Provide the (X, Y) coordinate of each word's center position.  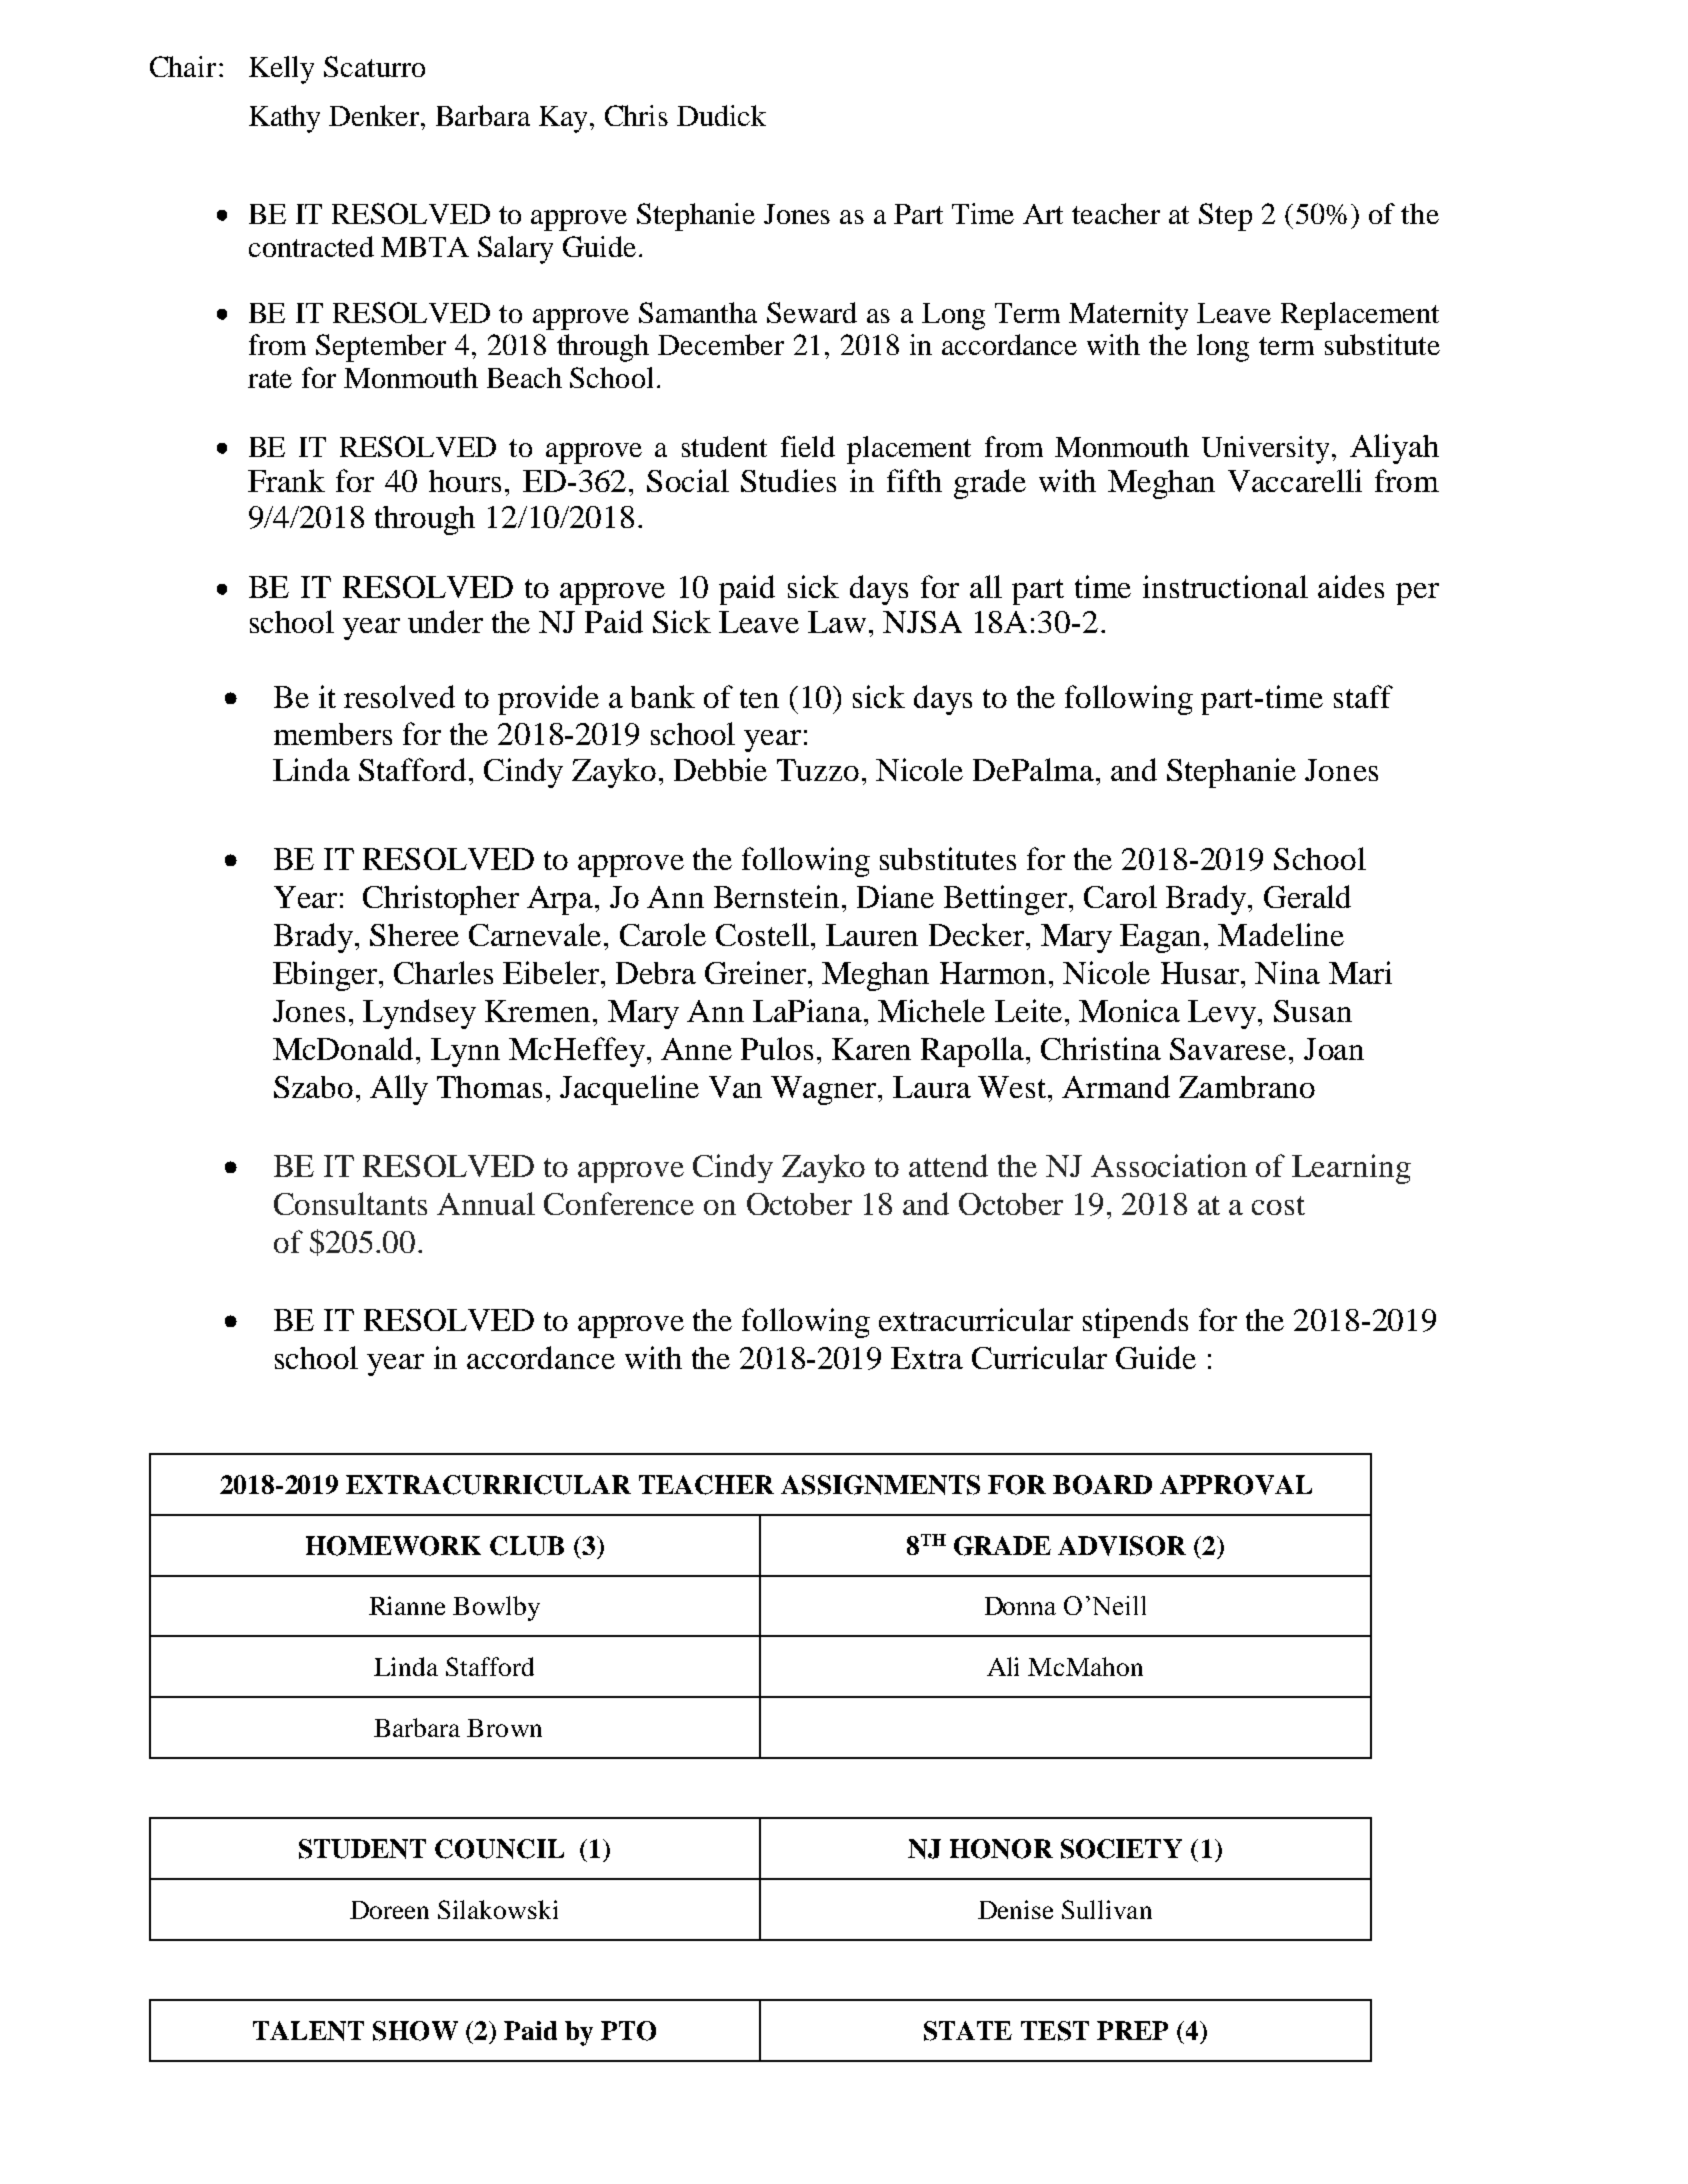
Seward (812, 312)
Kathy (284, 119)
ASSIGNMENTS (880, 1485)
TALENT (308, 2031)
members (333, 734)
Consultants (350, 1203)
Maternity (1128, 316)
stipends (1135, 1323)
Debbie (720, 769)
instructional (1225, 586)
